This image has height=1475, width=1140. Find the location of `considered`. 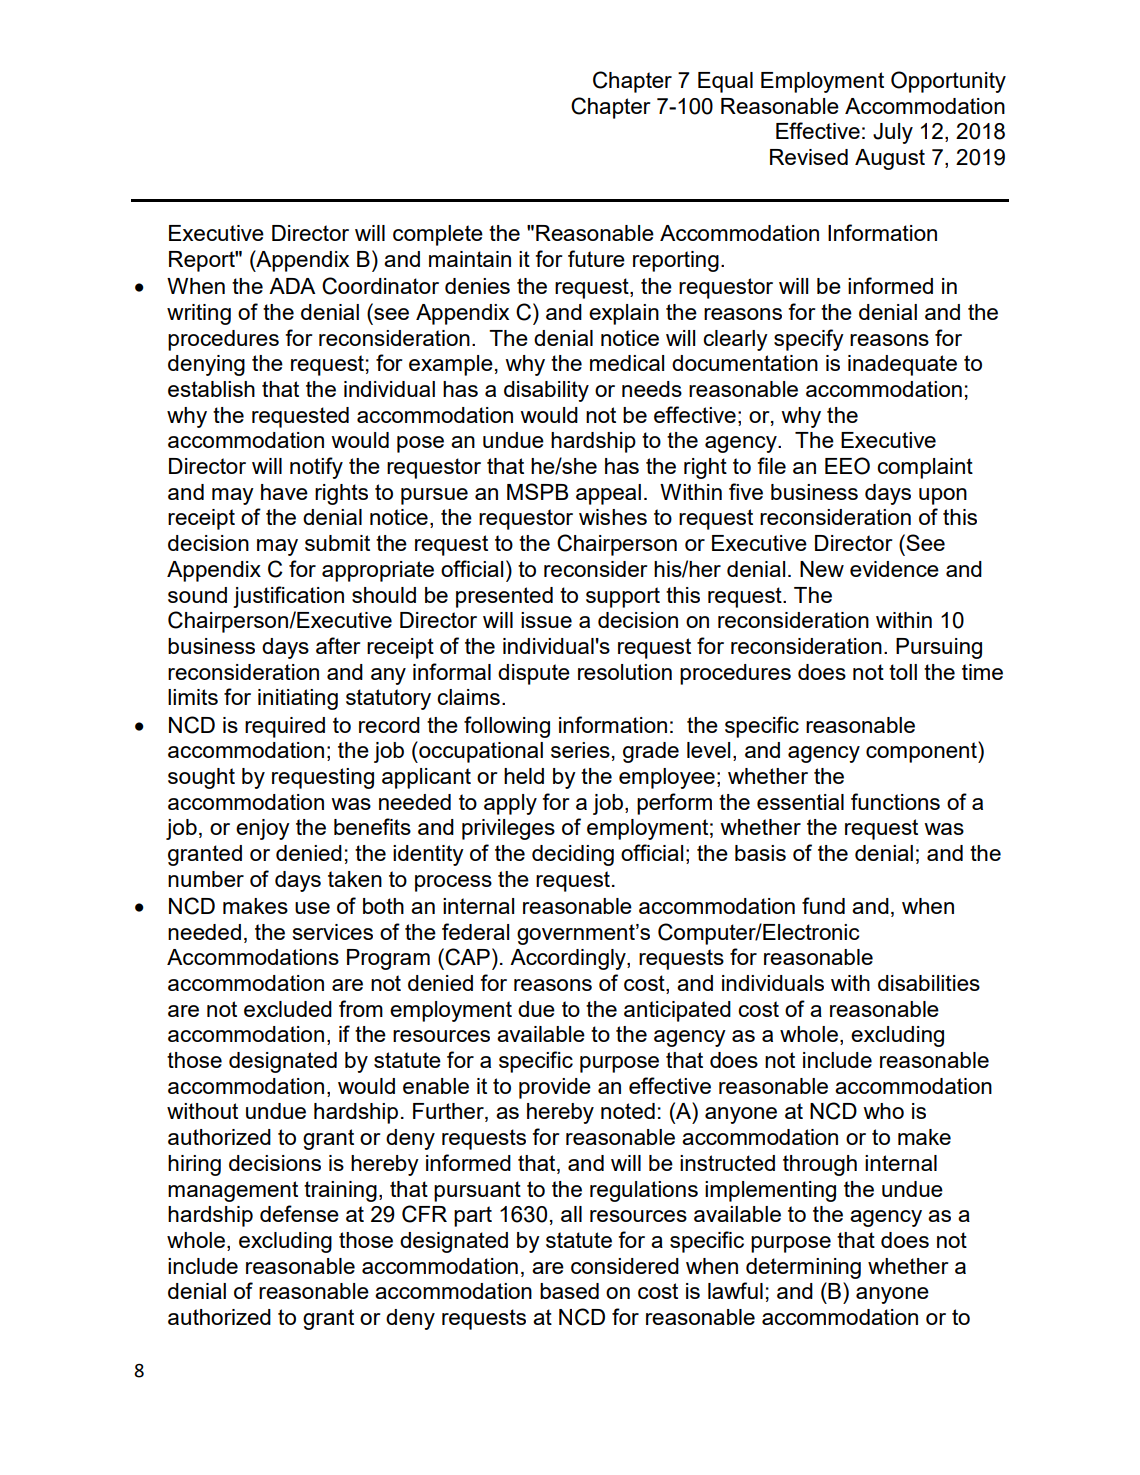

considered is located at coordinates (625, 1266).
